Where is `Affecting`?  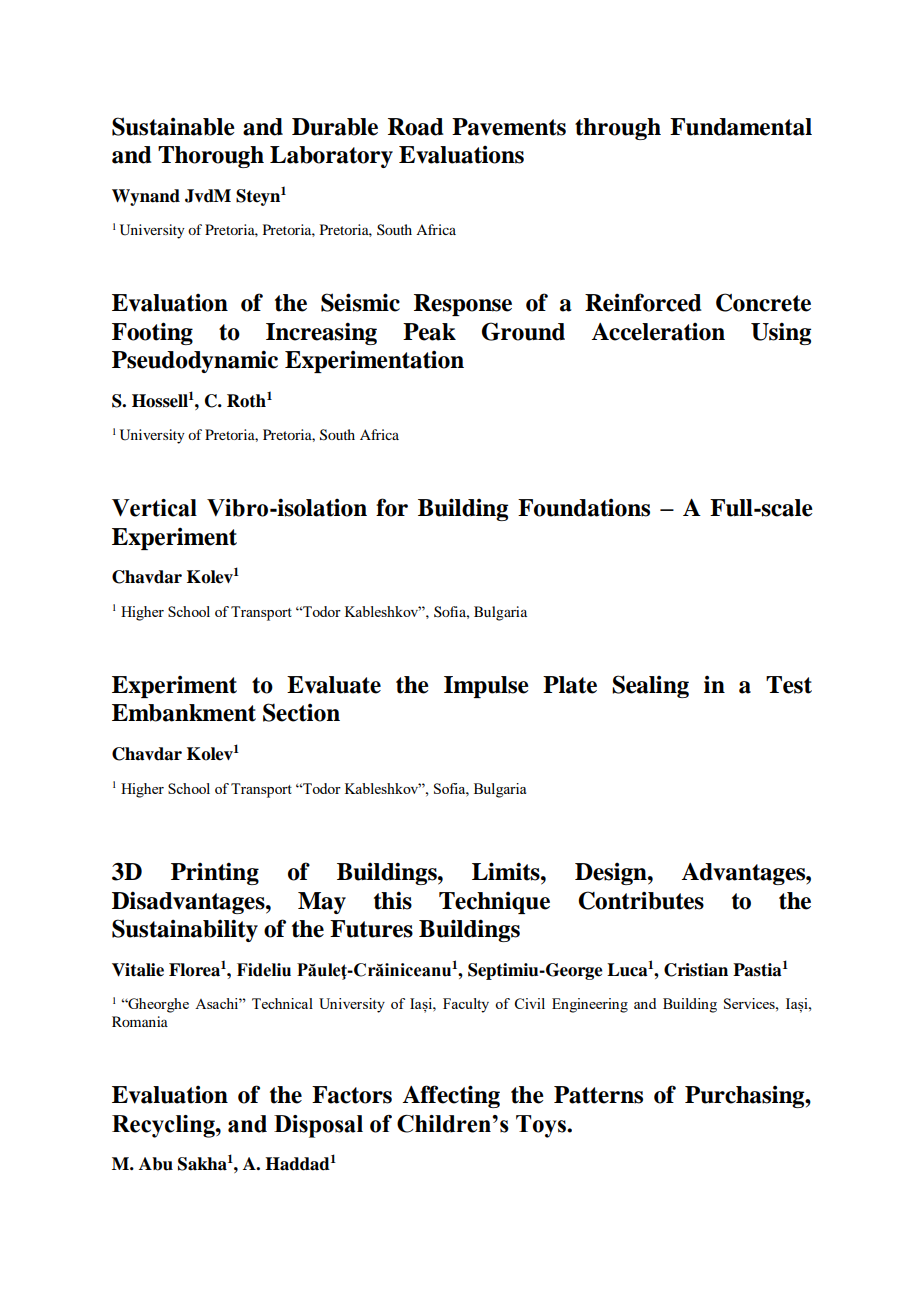 Affecting is located at coordinates (451, 1096).
